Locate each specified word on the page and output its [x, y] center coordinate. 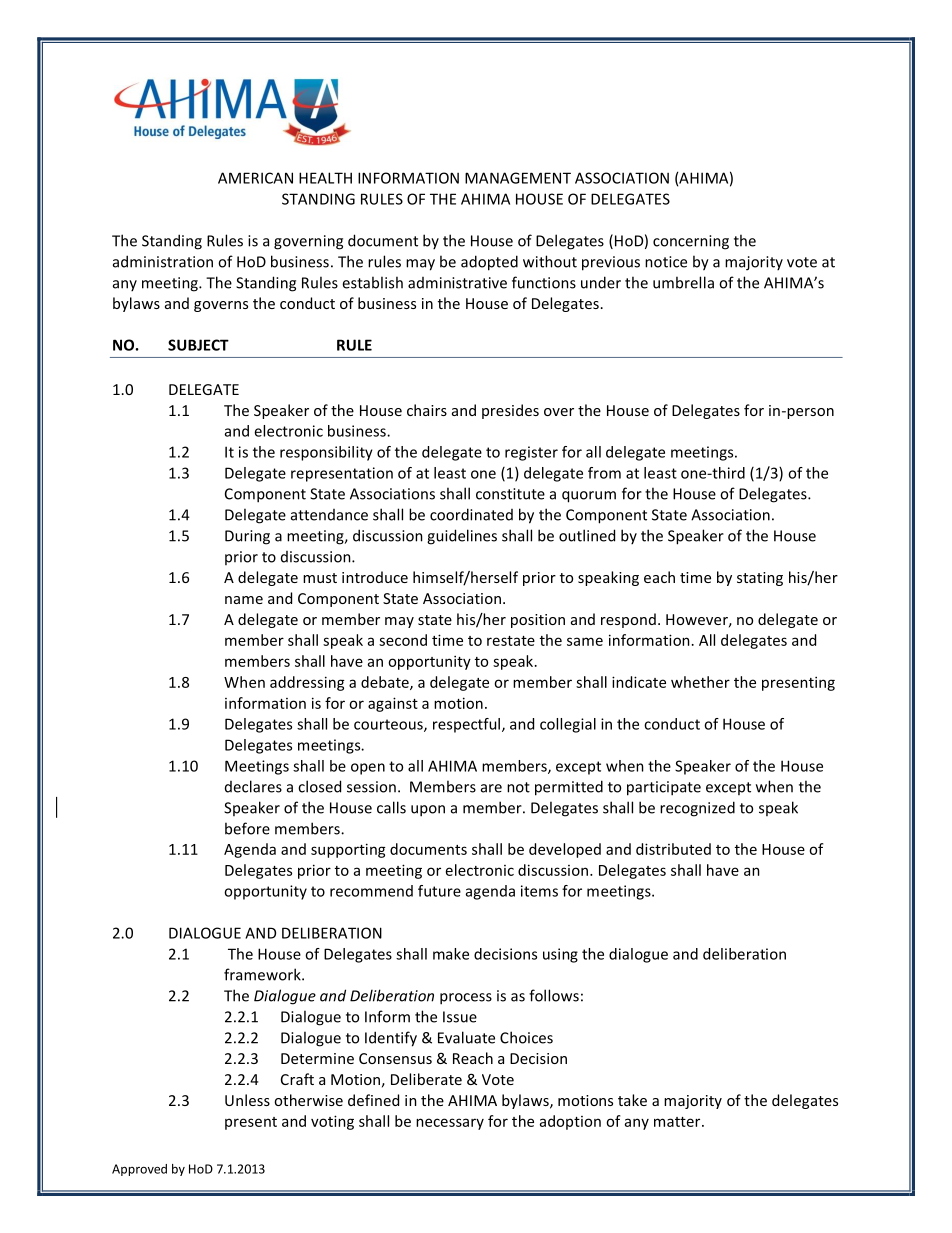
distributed [673, 849]
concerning [691, 242]
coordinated [471, 514]
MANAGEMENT [518, 178]
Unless [247, 1100]
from [604, 473]
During [247, 537]
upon [428, 811]
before [247, 828]
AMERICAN [255, 178]
